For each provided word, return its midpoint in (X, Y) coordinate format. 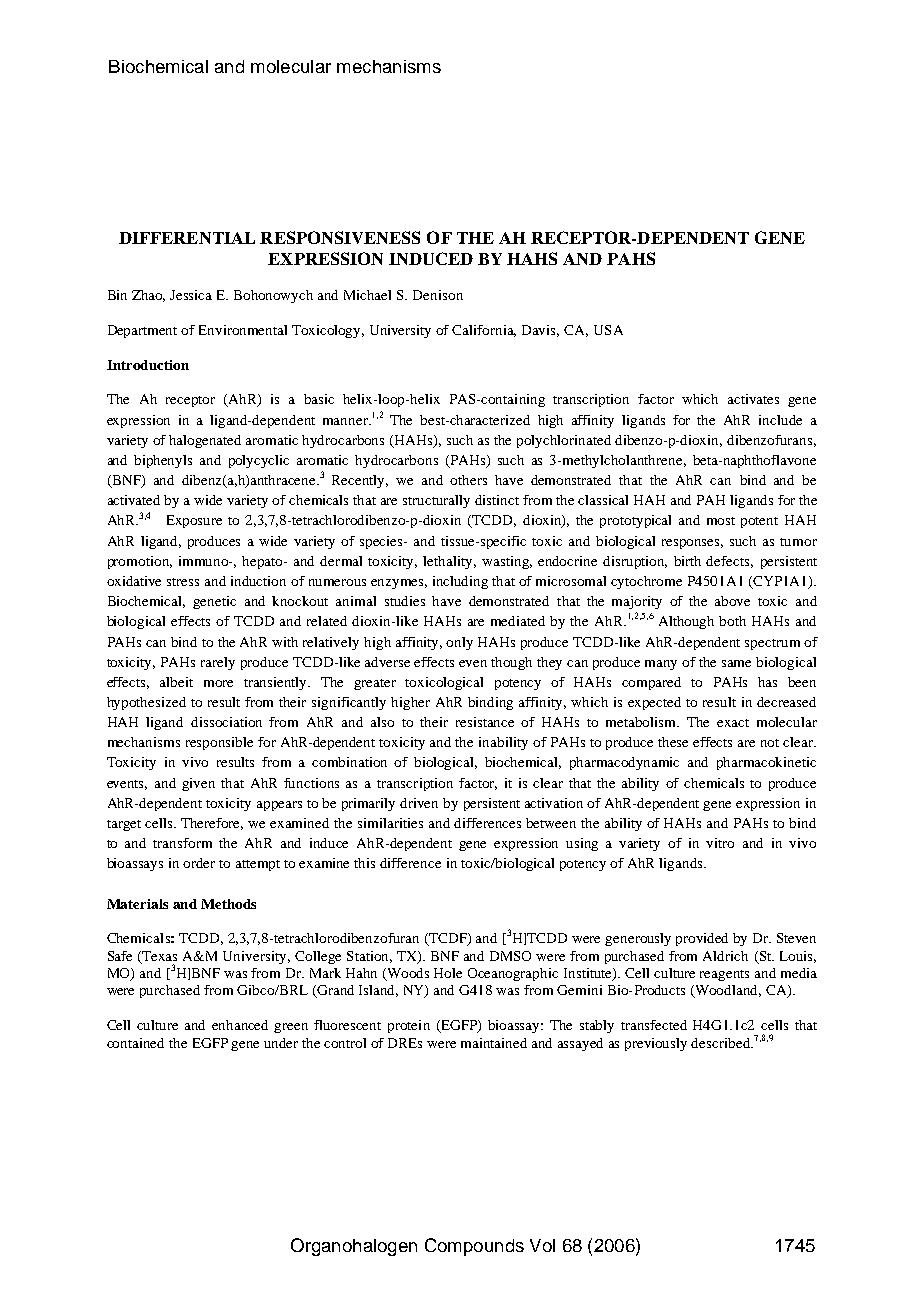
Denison (438, 295)
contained (135, 1043)
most (721, 521)
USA (608, 330)
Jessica (191, 295)
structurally (436, 501)
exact (733, 723)
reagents (724, 975)
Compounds (474, 1247)
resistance (485, 722)
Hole (448, 973)
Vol (542, 1245)
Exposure (194, 521)
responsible (219, 743)
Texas (159, 956)
